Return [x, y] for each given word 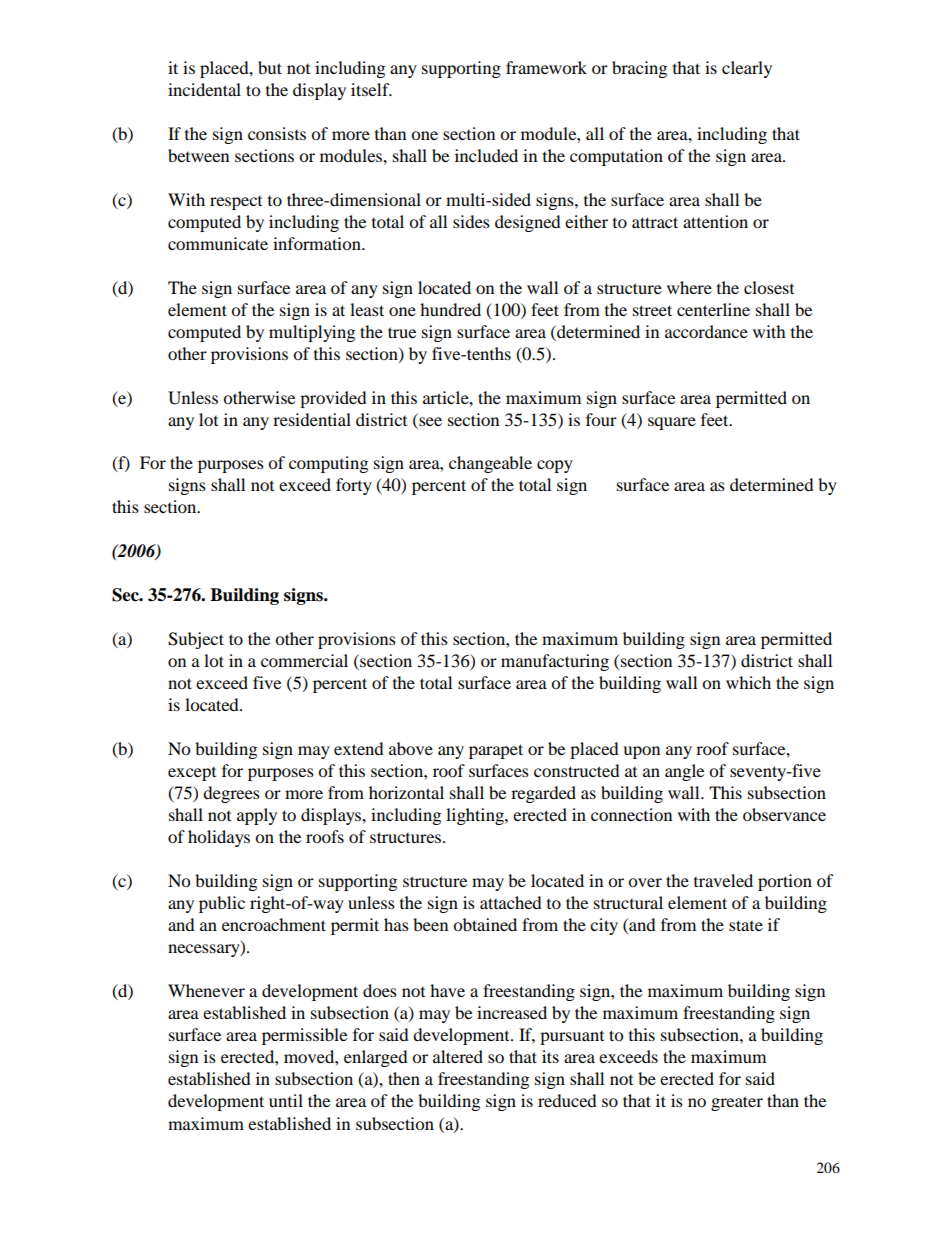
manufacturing [555, 662]
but [270, 67]
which [748, 682]
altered [458, 1056]
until [286, 1100]
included [486, 155]
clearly [747, 69]
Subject [196, 640]
